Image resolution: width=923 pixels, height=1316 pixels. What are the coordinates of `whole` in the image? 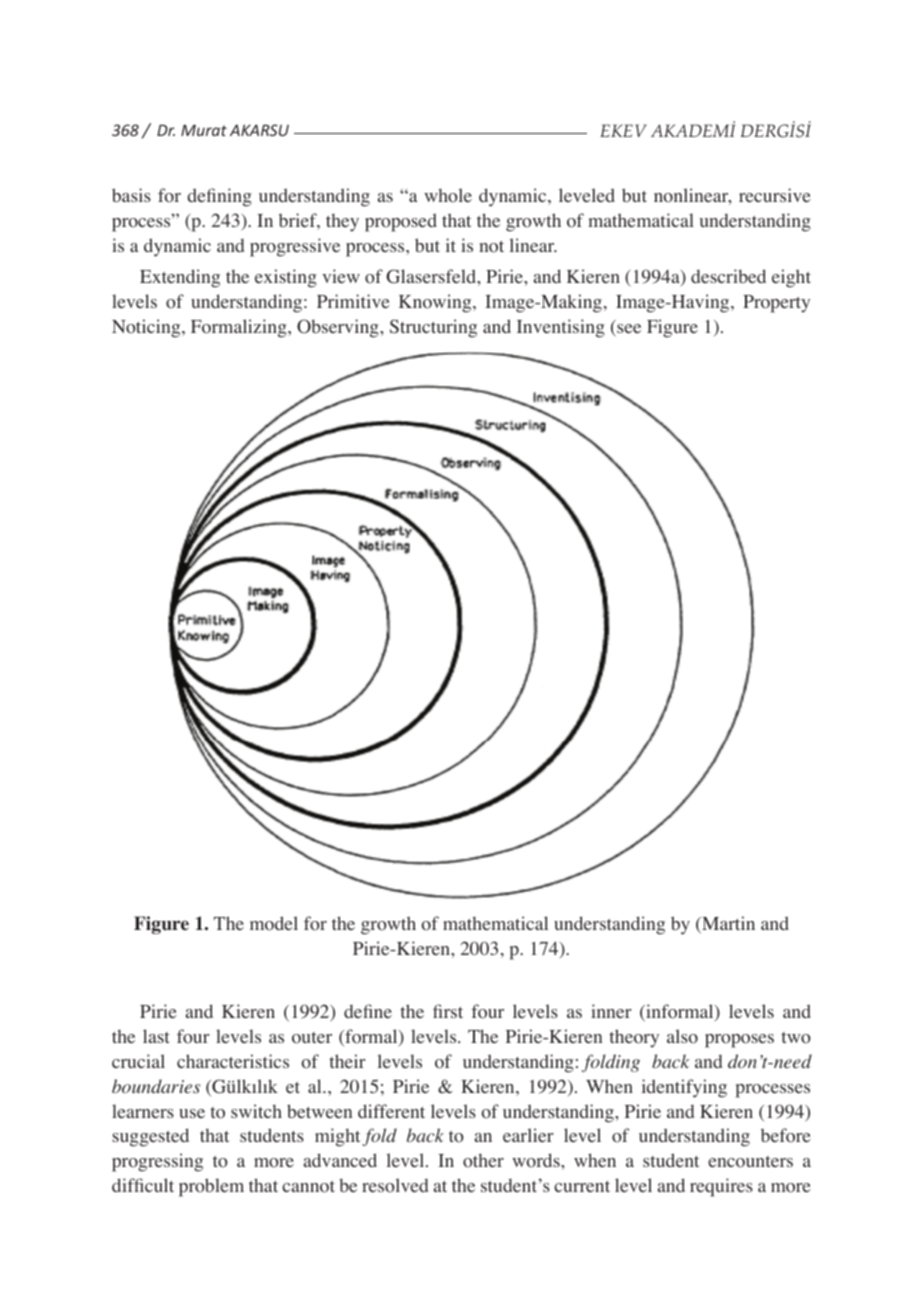 It's located at (448, 195).
